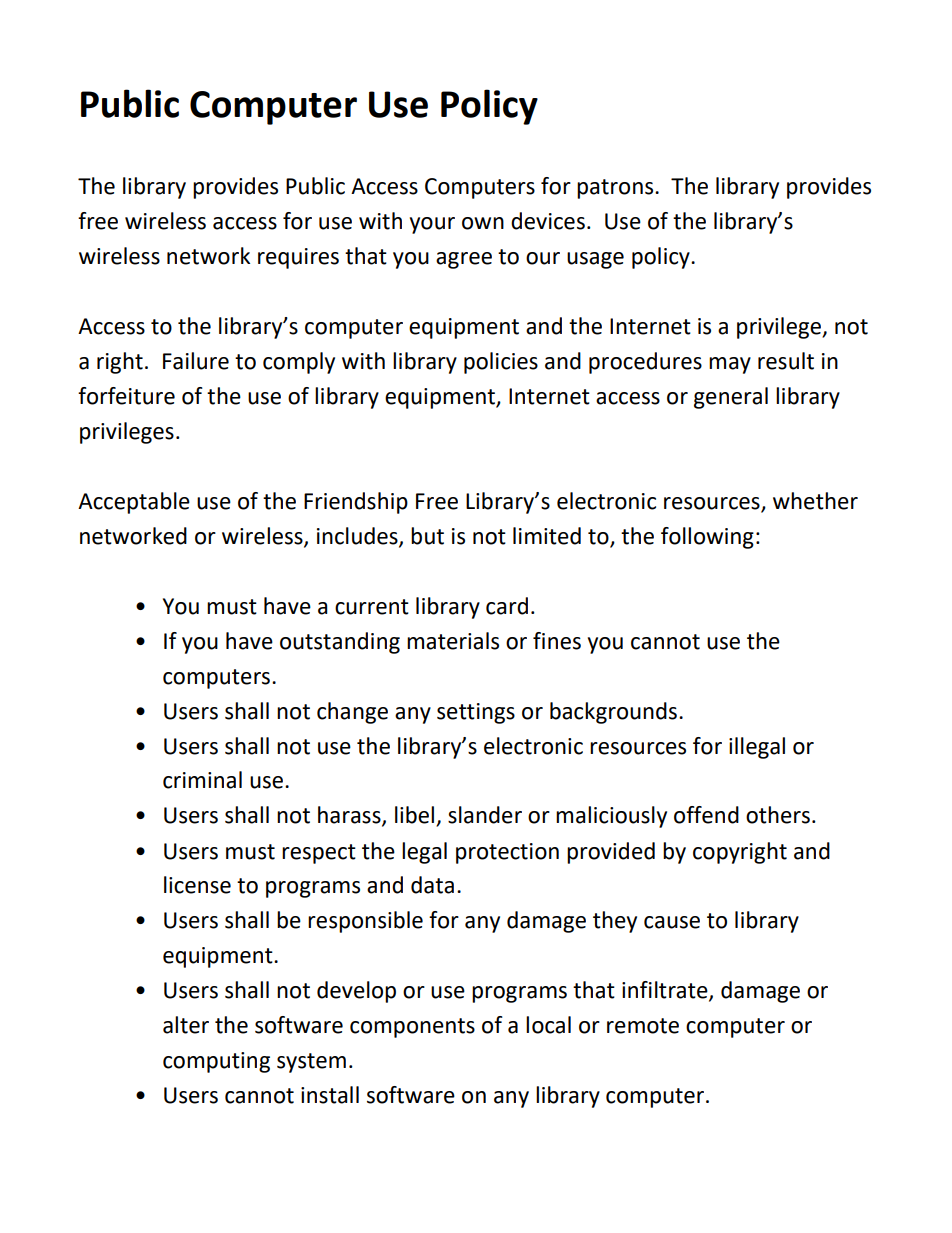 The image size is (952, 1233). I want to click on policies, so click(501, 363).
